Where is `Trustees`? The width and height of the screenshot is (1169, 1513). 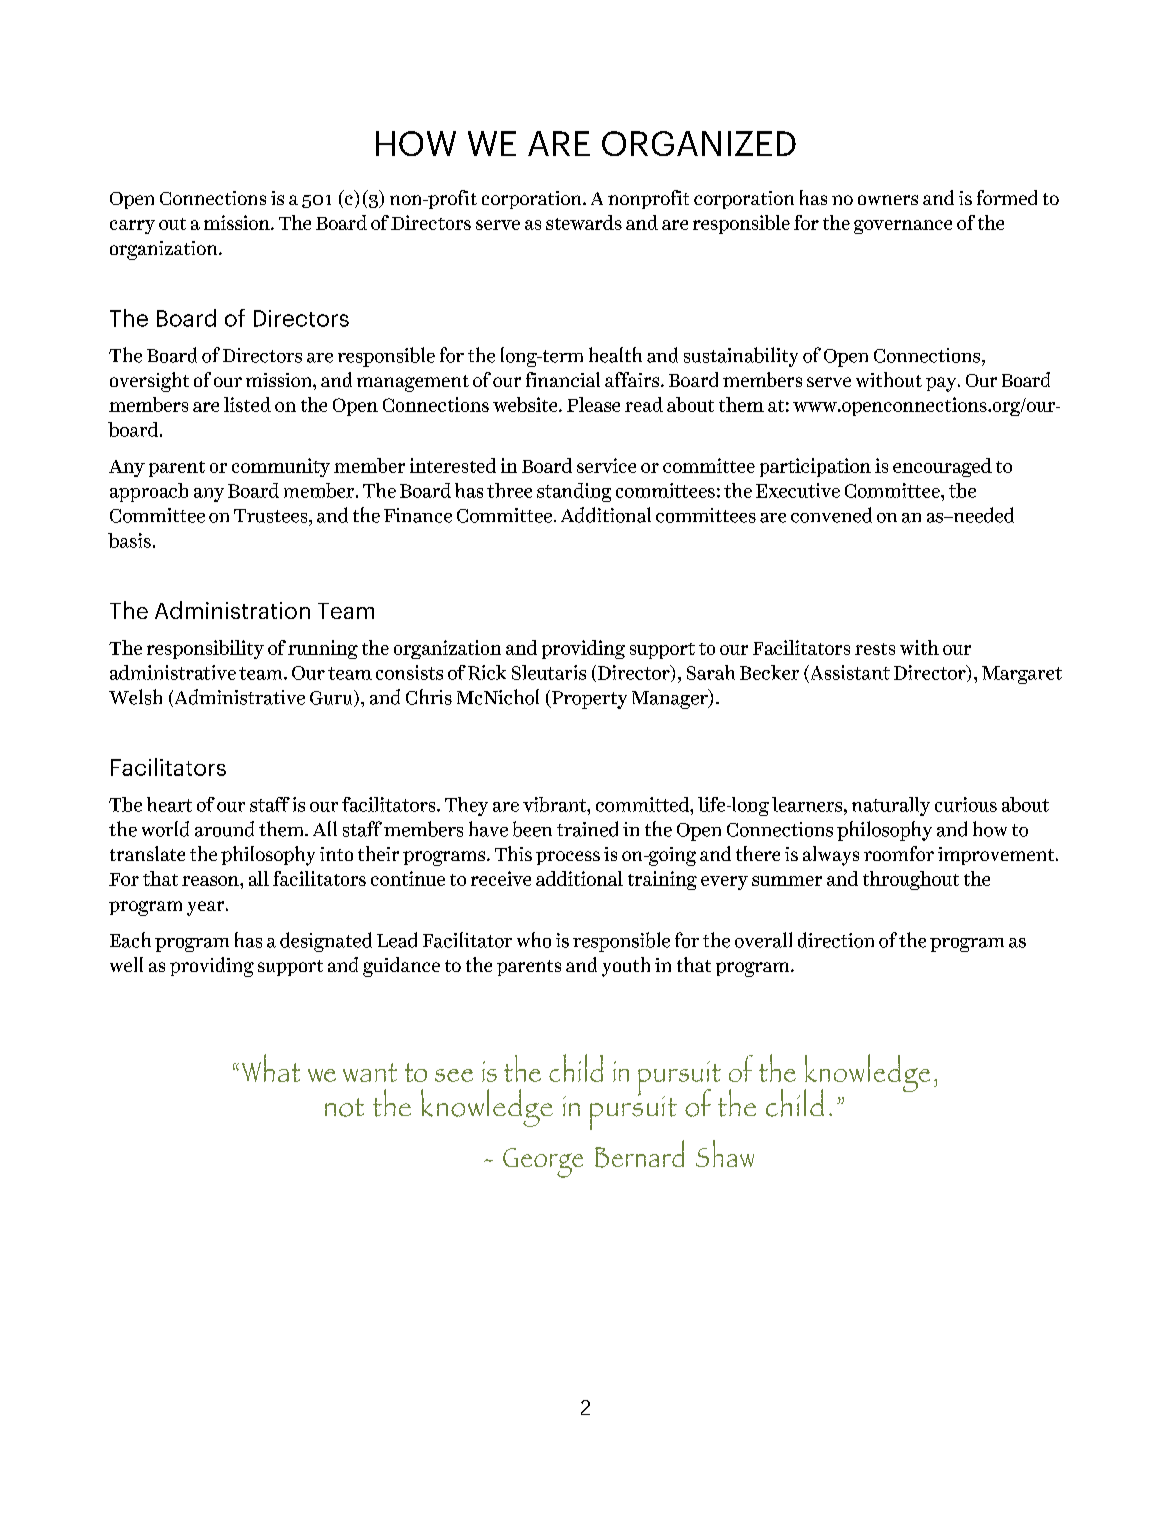 Trustees is located at coordinates (272, 516).
